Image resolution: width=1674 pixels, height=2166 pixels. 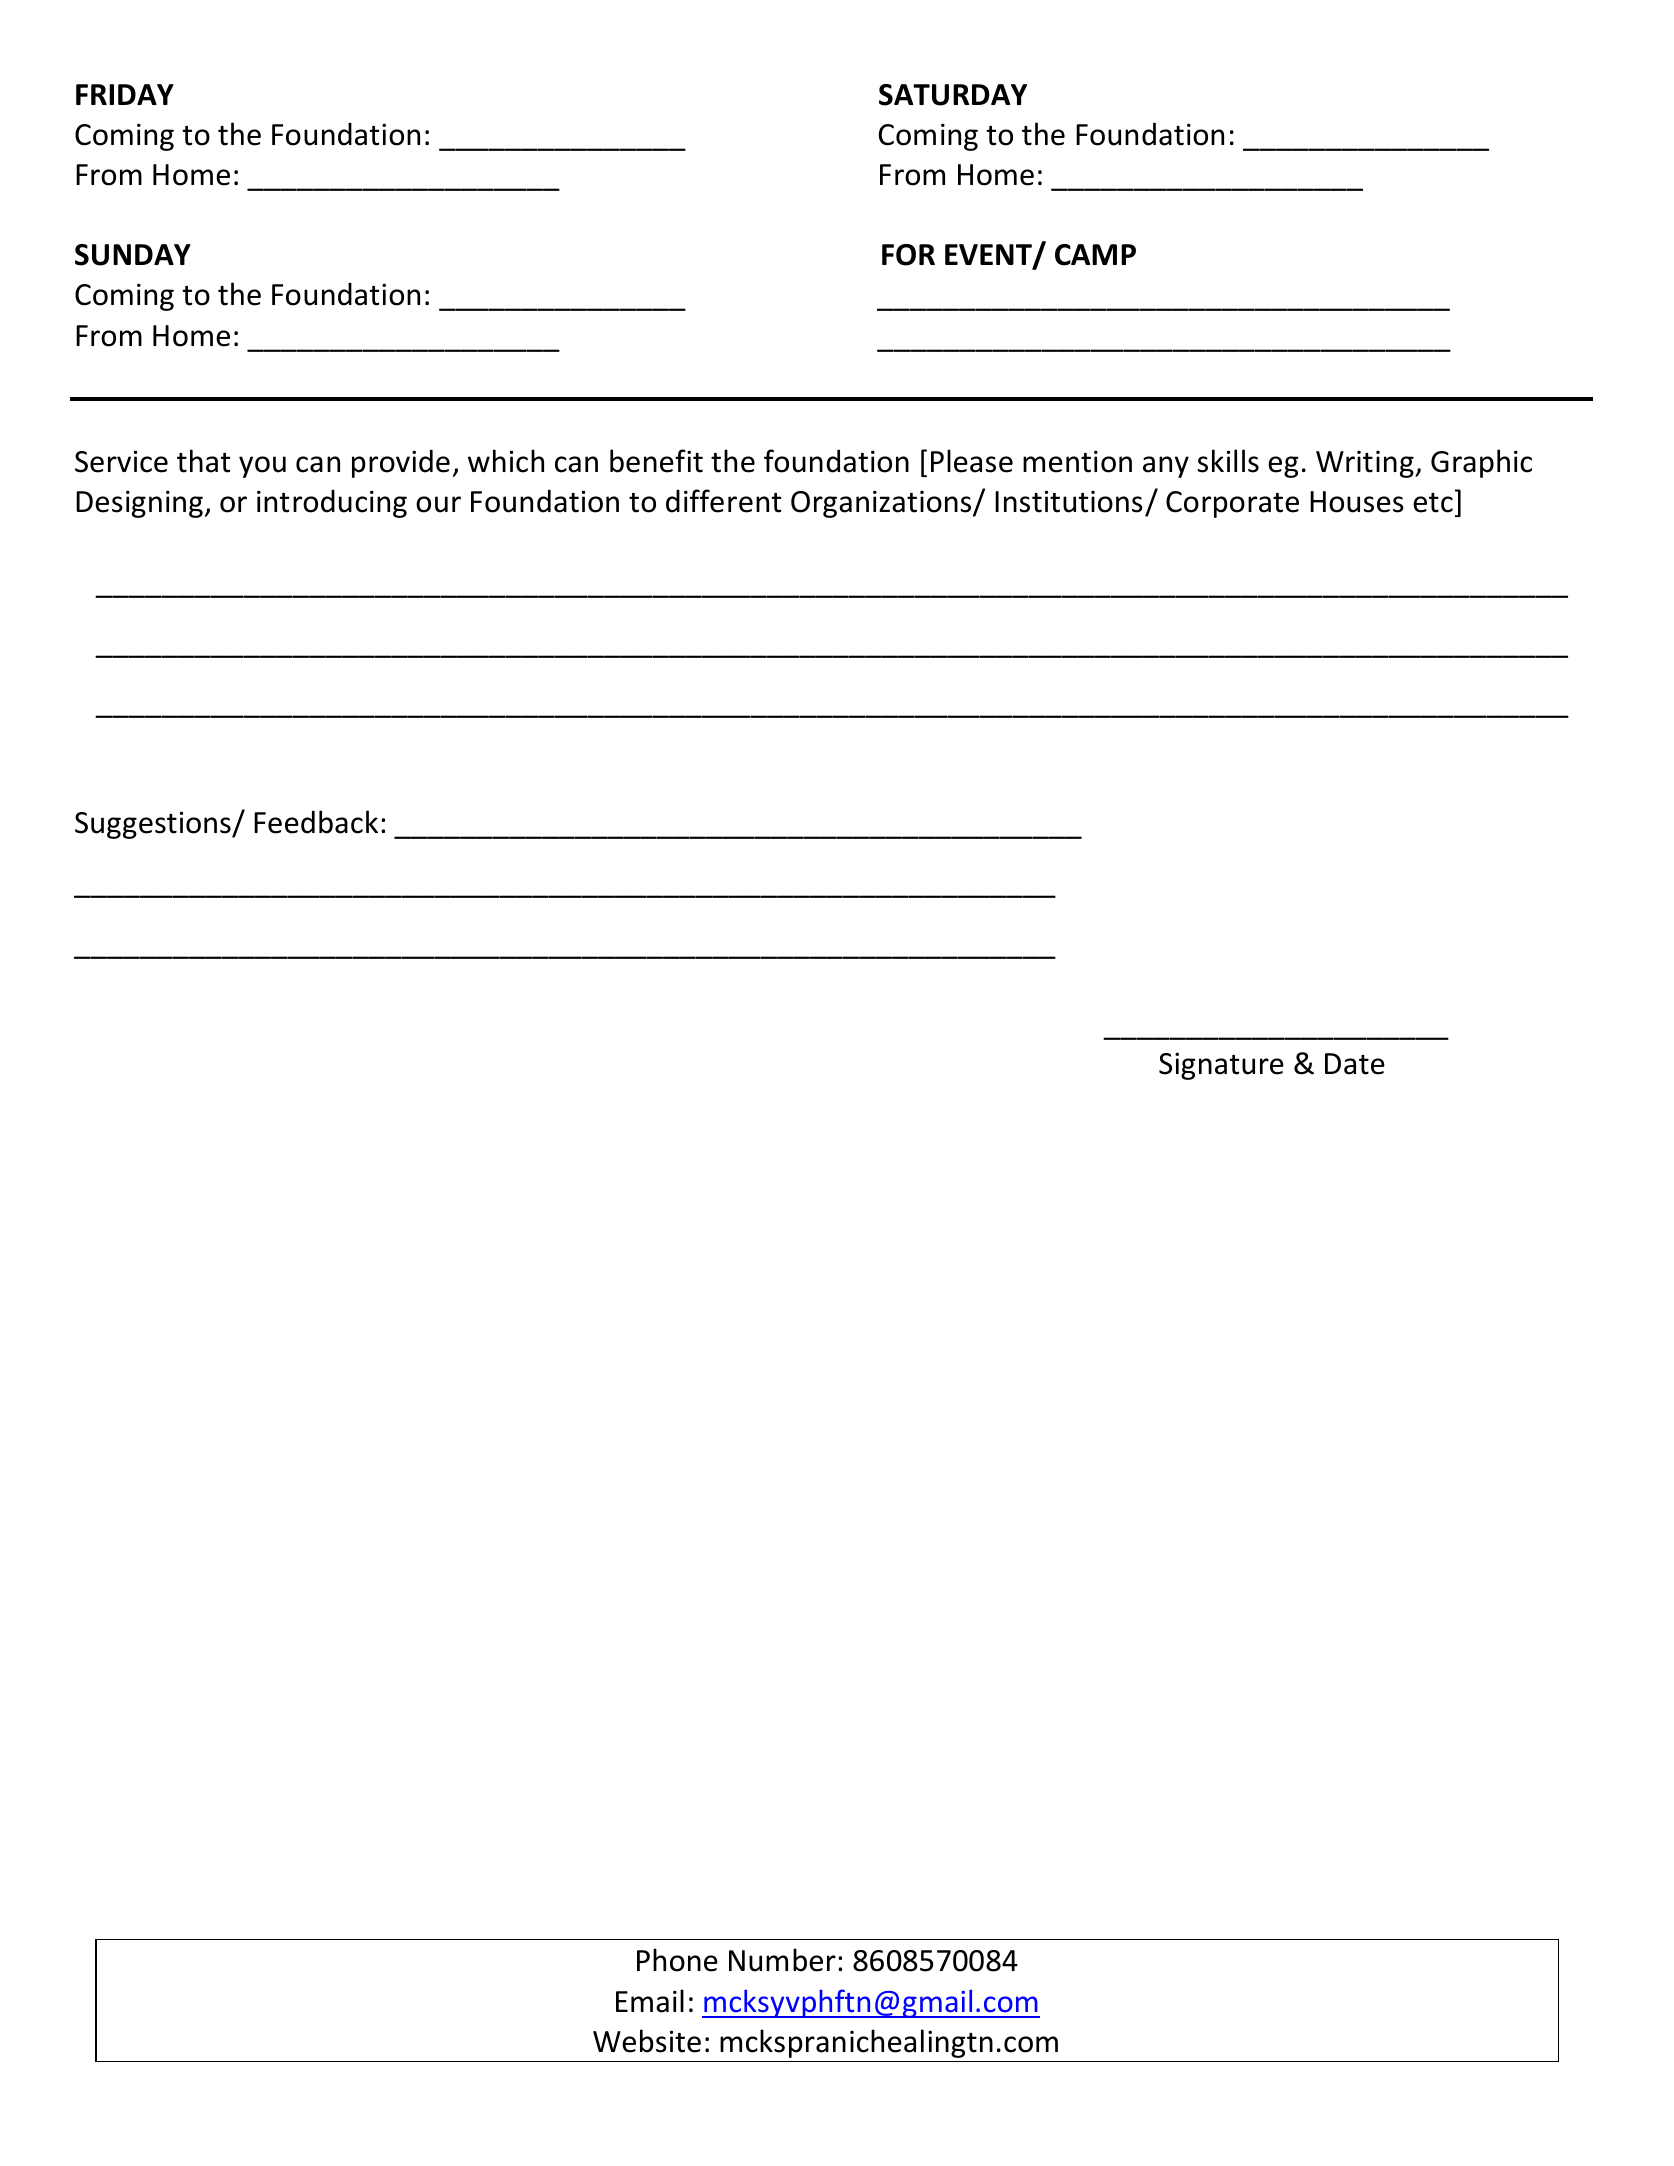 I want to click on Phone, so click(x=677, y=1960).
